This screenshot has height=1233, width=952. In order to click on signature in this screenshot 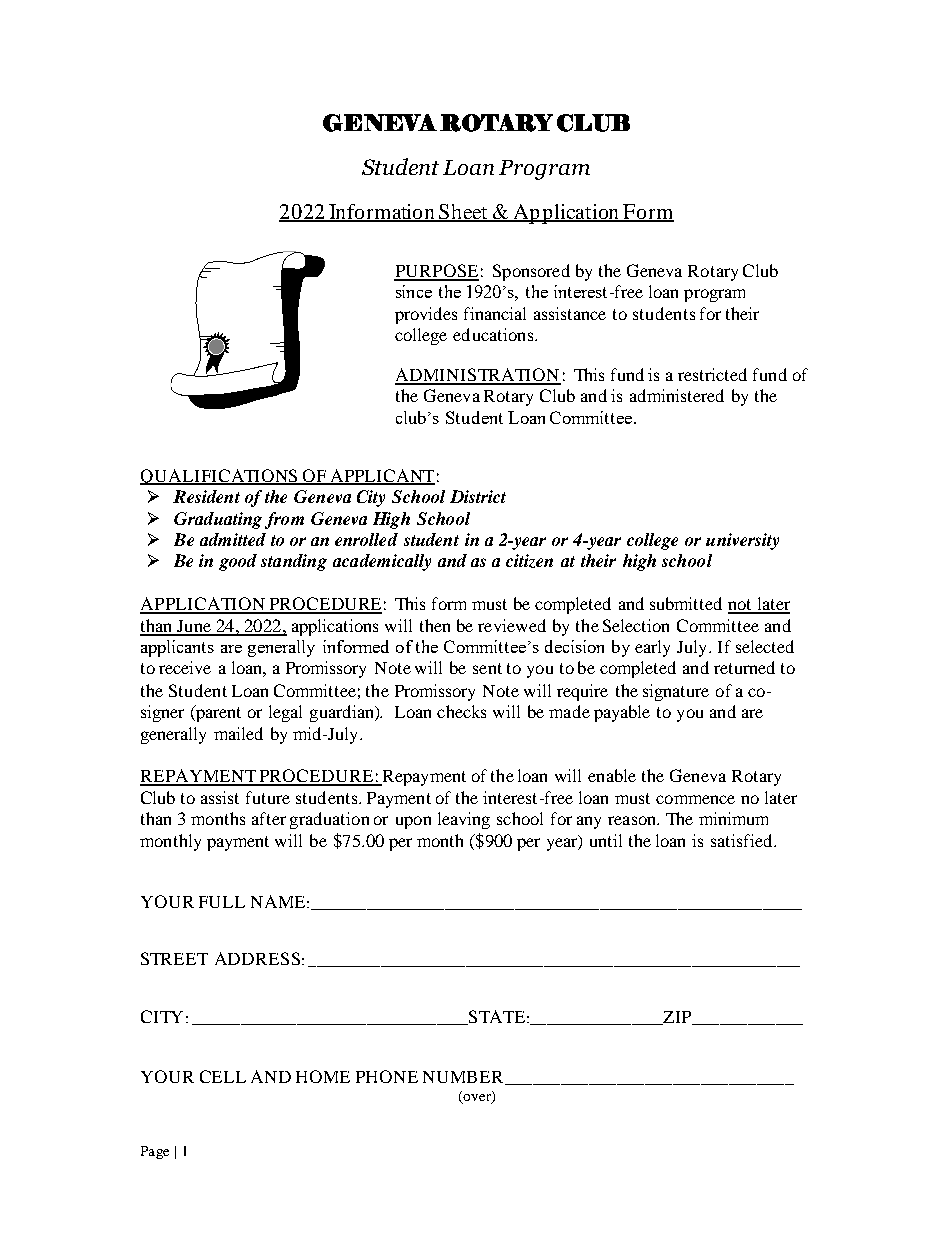, I will do `click(676, 692)`.
